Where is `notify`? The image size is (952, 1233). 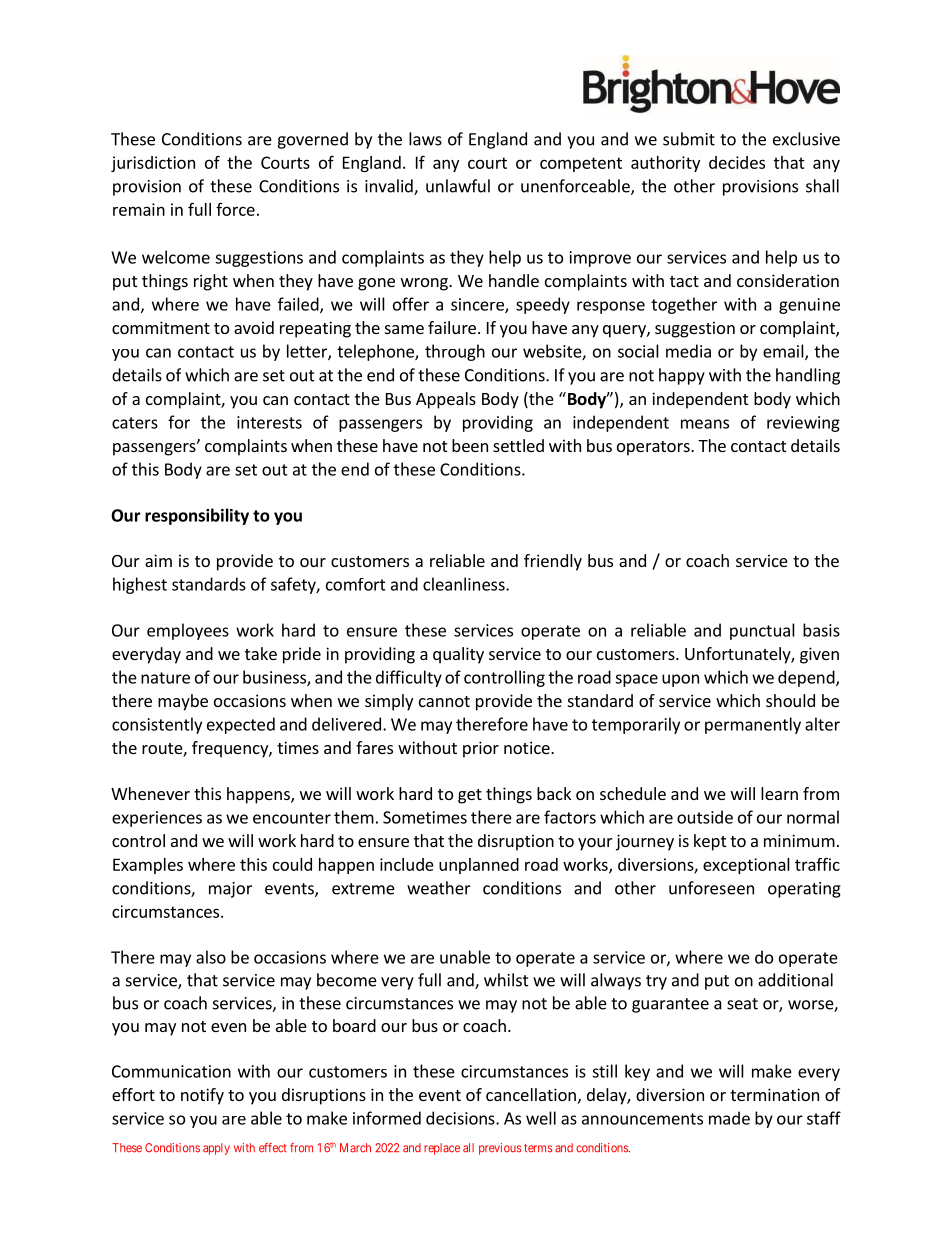 notify is located at coordinates (202, 1096).
